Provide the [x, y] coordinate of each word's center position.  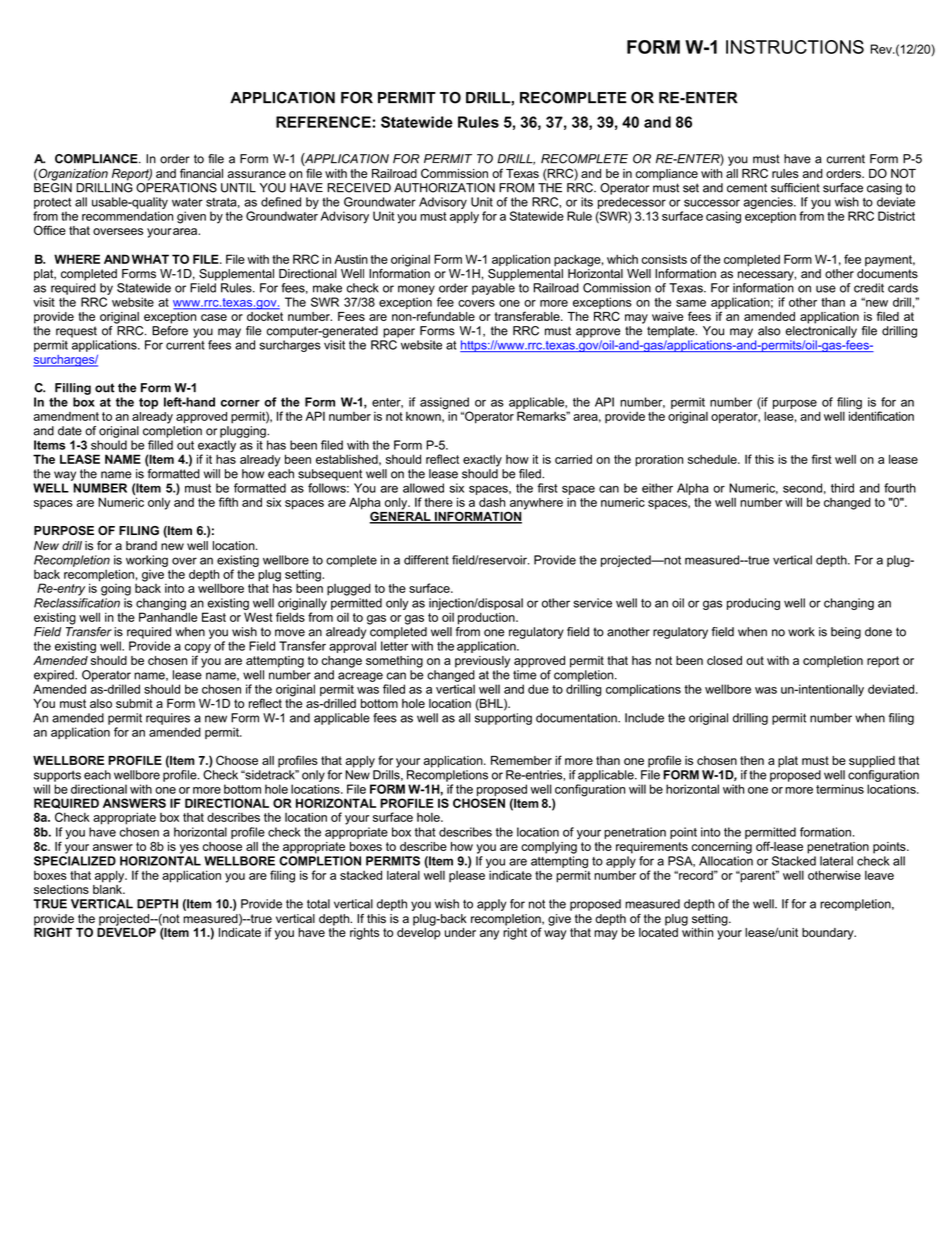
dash [492, 502]
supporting [503, 719]
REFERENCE [323, 122]
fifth [228, 502]
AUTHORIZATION [444, 188]
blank [108, 888]
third [842, 488]
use [826, 289]
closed [724, 660]
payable [493, 289]
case [214, 317]
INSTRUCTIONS [795, 47]
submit [134, 703]
